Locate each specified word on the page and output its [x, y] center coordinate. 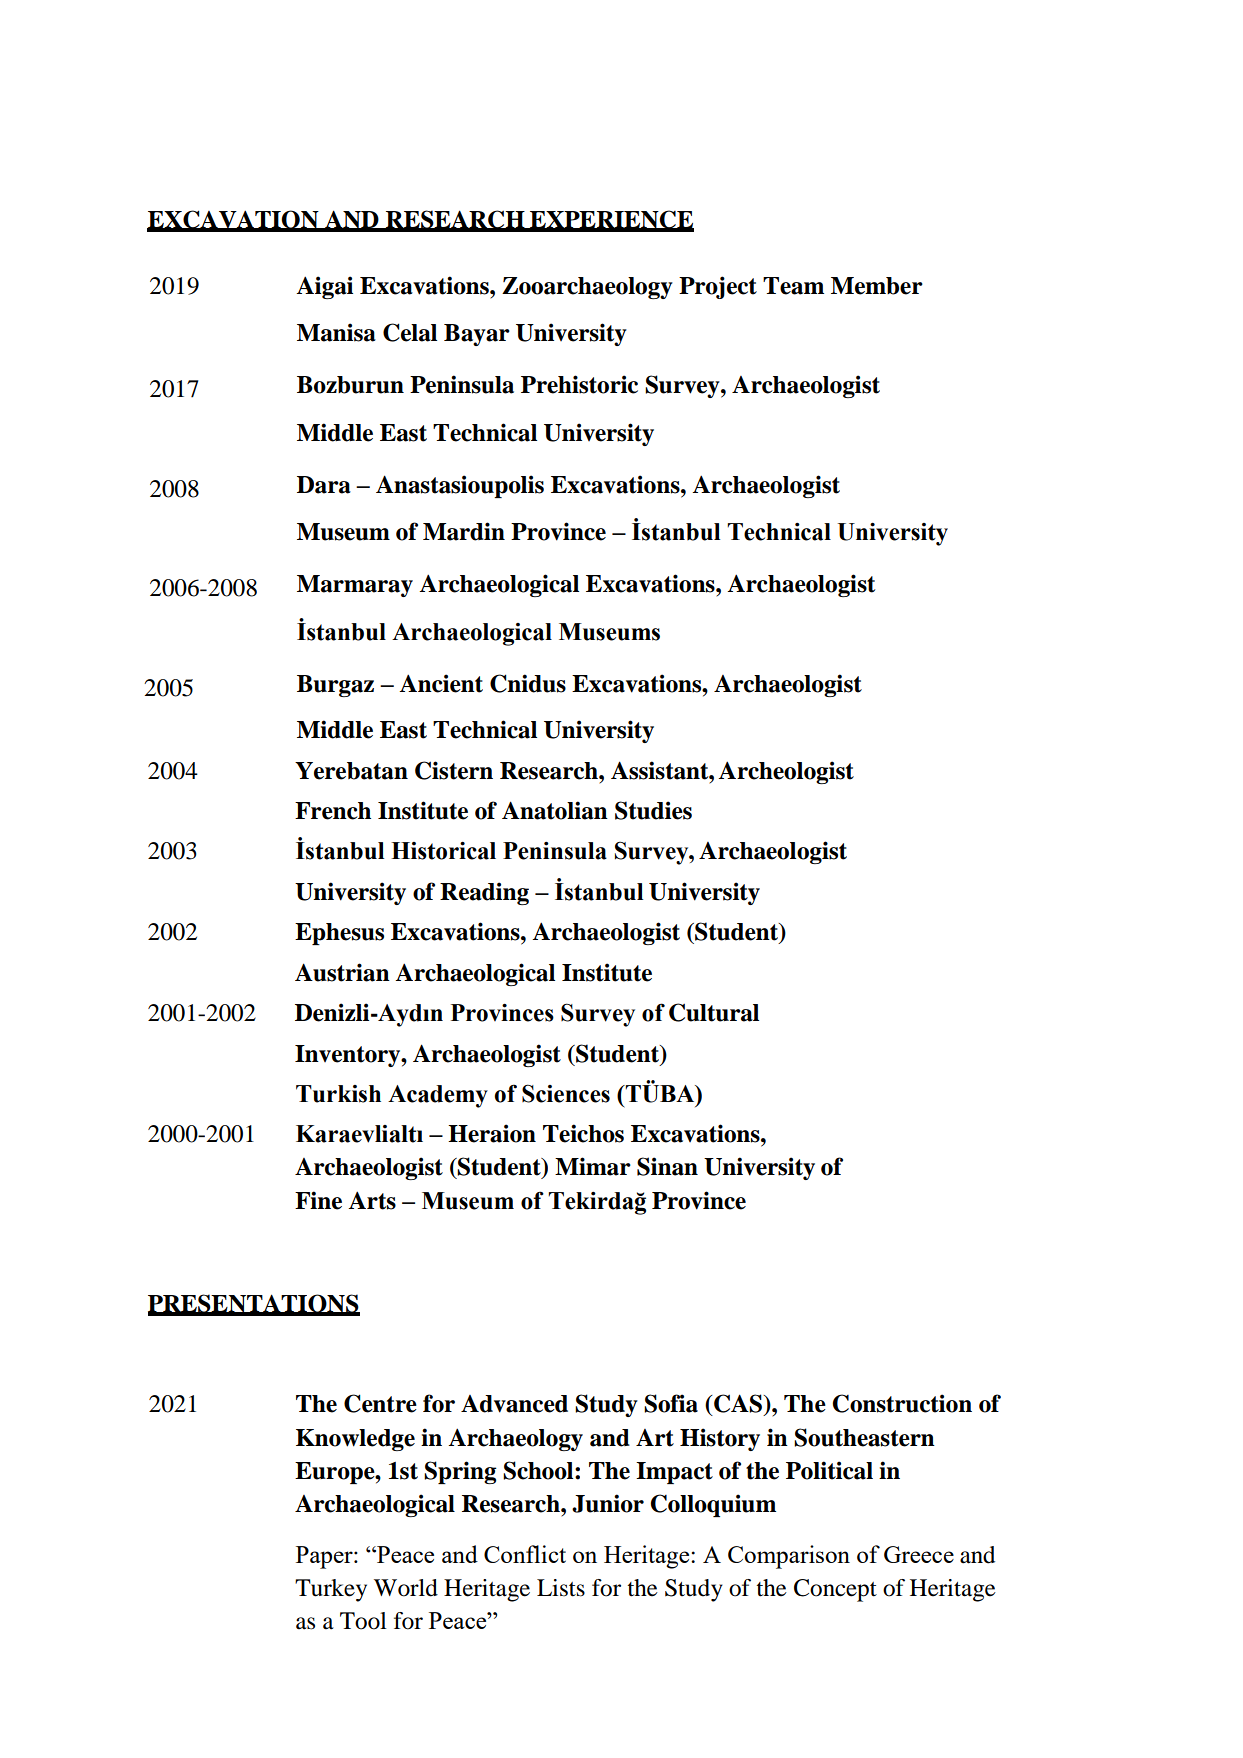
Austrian [342, 972]
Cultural [714, 1012]
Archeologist [786, 772]
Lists [561, 1588]
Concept [835, 1590]
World [406, 1588]
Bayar [477, 335]
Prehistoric [579, 384]
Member [877, 286]
